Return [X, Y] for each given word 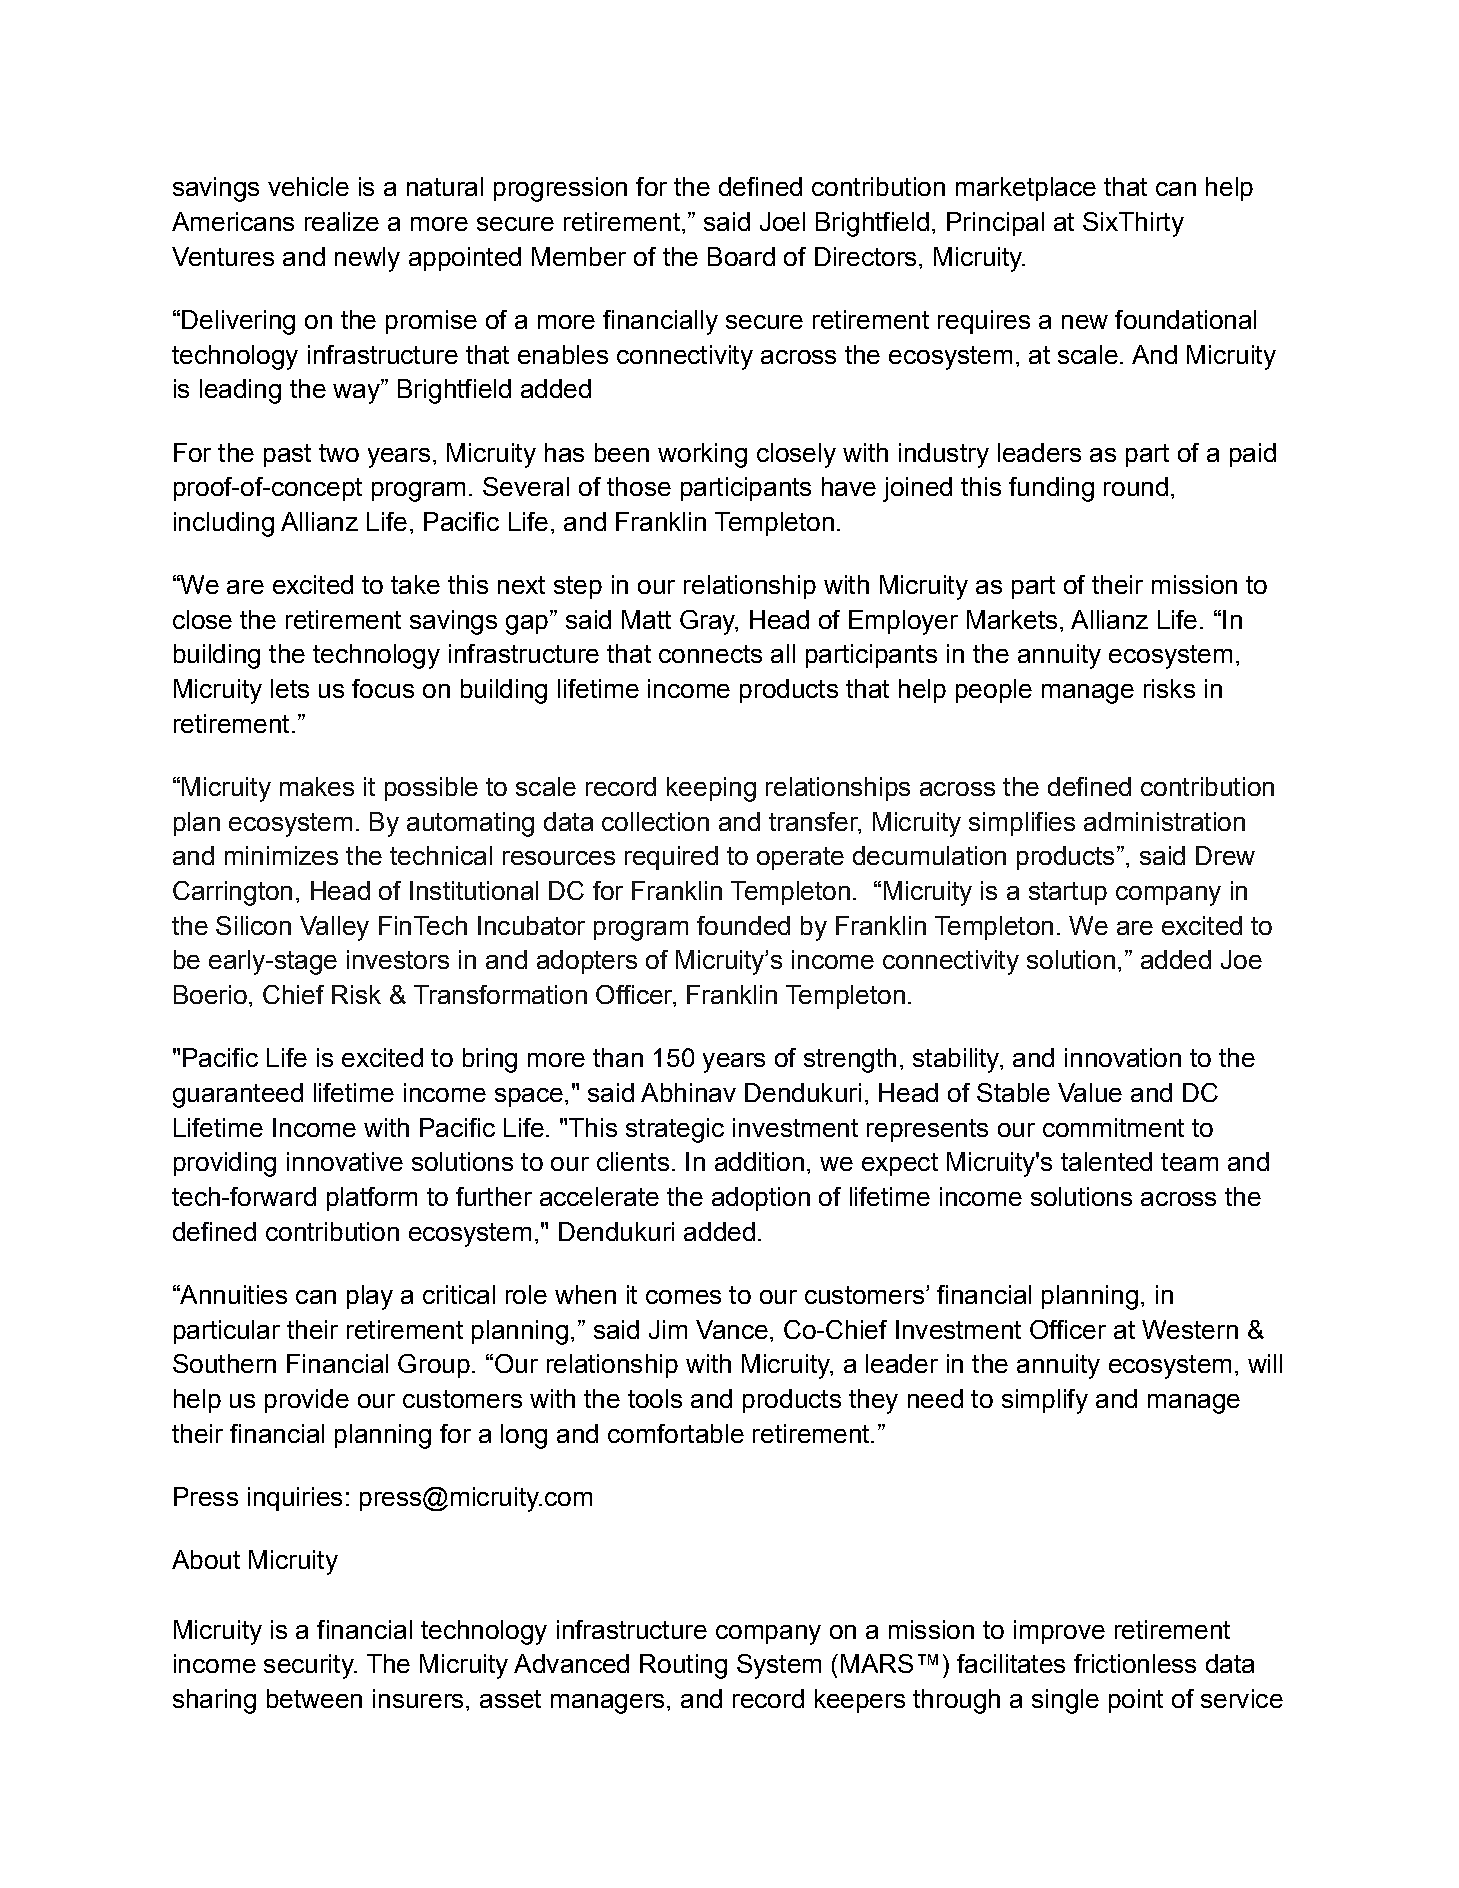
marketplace [1026, 189]
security [310, 1666]
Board [741, 256]
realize [342, 221]
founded [743, 925]
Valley [334, 928]
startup [1068, 893]
